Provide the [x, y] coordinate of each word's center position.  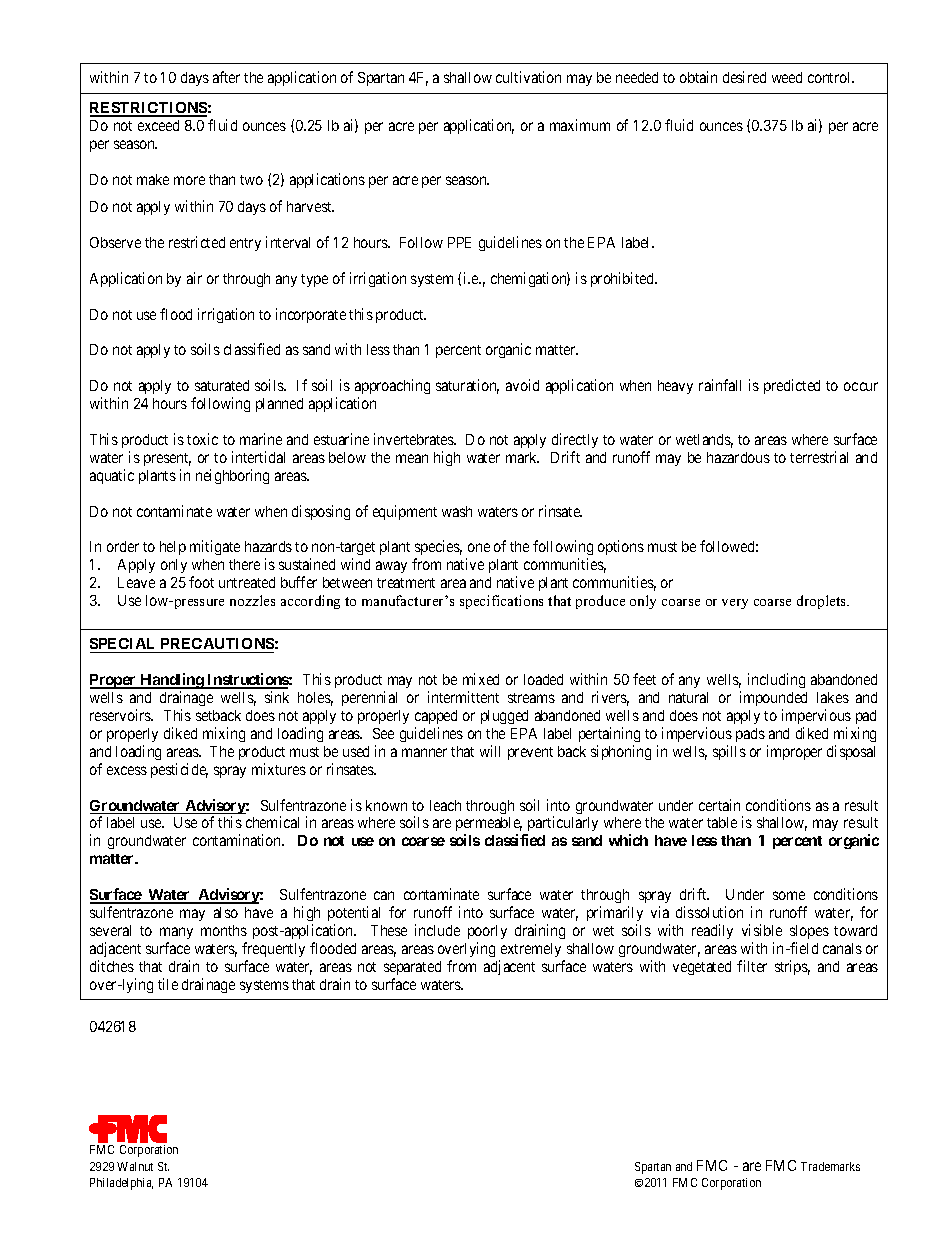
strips [792, 967]
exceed [158, 125]
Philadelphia [121, 1184]
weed [787, 77]
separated [412, 968]
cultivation [528, 77]
